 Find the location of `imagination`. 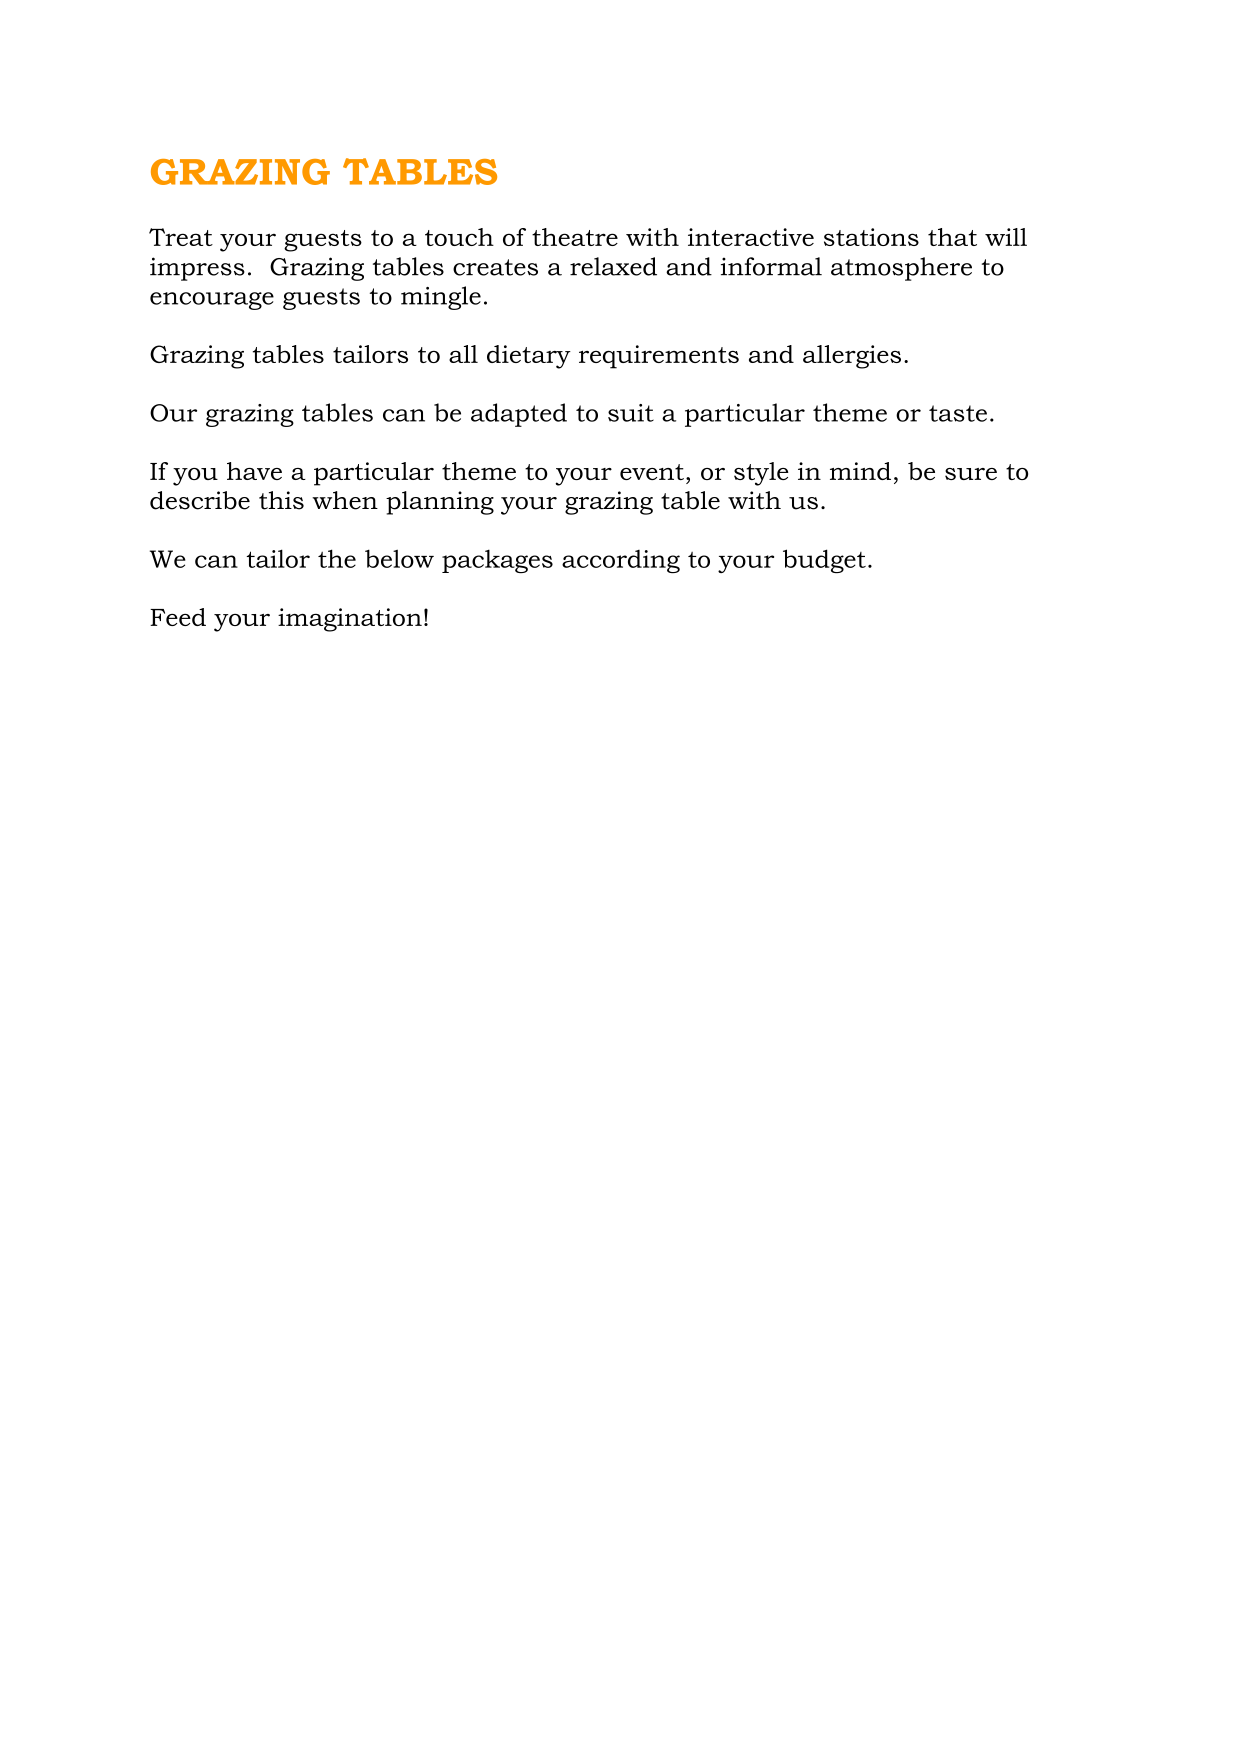

imagination is located at coordinates (350, 620).
